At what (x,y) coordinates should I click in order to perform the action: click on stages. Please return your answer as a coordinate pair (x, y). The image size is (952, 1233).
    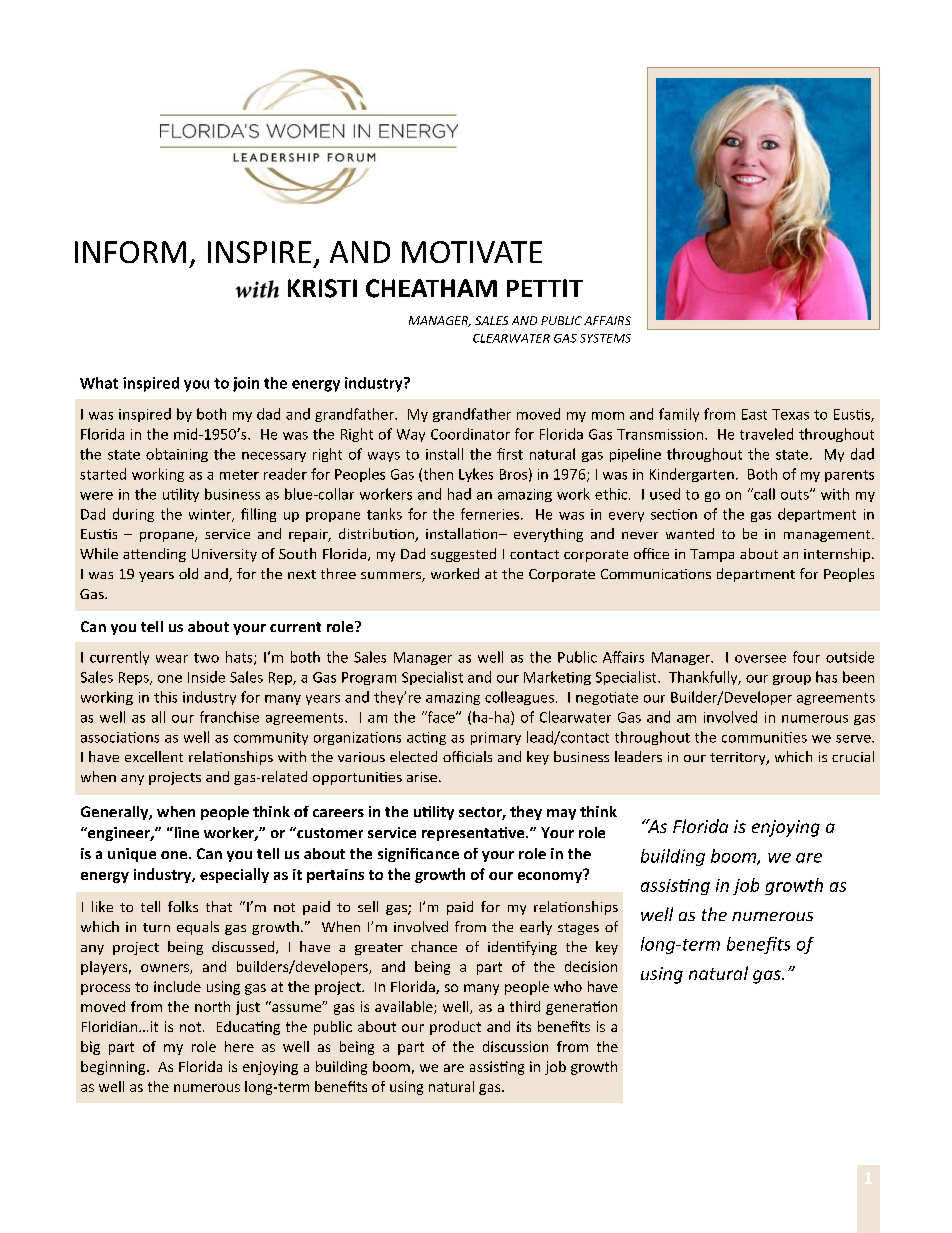
    Looking at the image, I should click on (578, 929).
